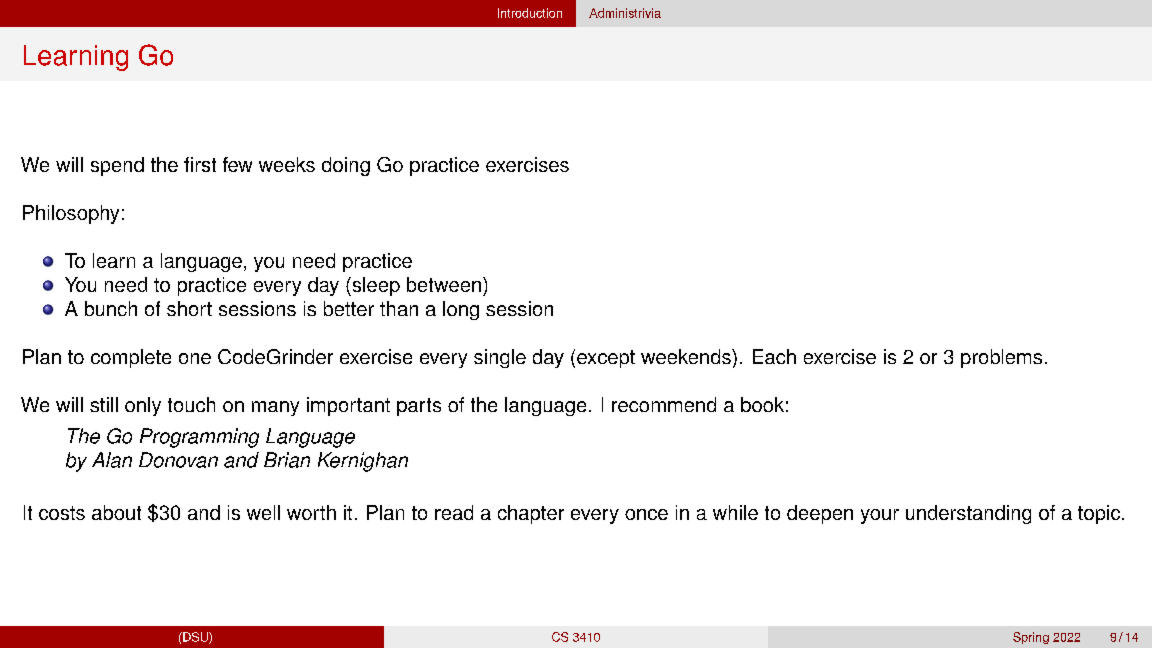 This image has height=648, width=1152. What do you see at coordinates (625, 13) in the image?
I see `Administrivia` at bounding box center [625, 13].
